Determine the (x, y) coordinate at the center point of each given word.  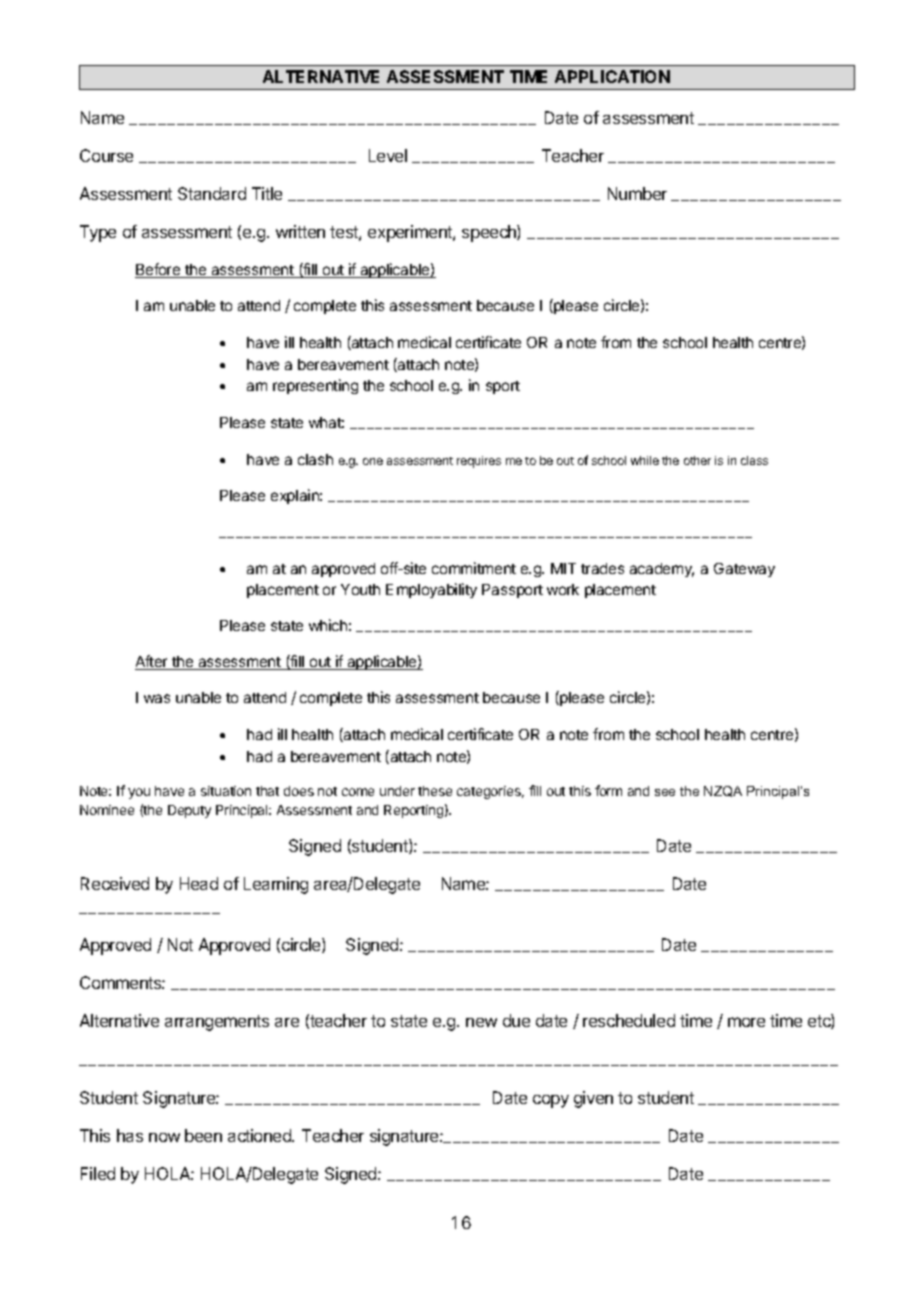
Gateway (744, 570)
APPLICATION (612, 76)
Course (106, 155)
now (164, 1137)
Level (388, 155)
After (152, 662)
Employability (431, 590)
